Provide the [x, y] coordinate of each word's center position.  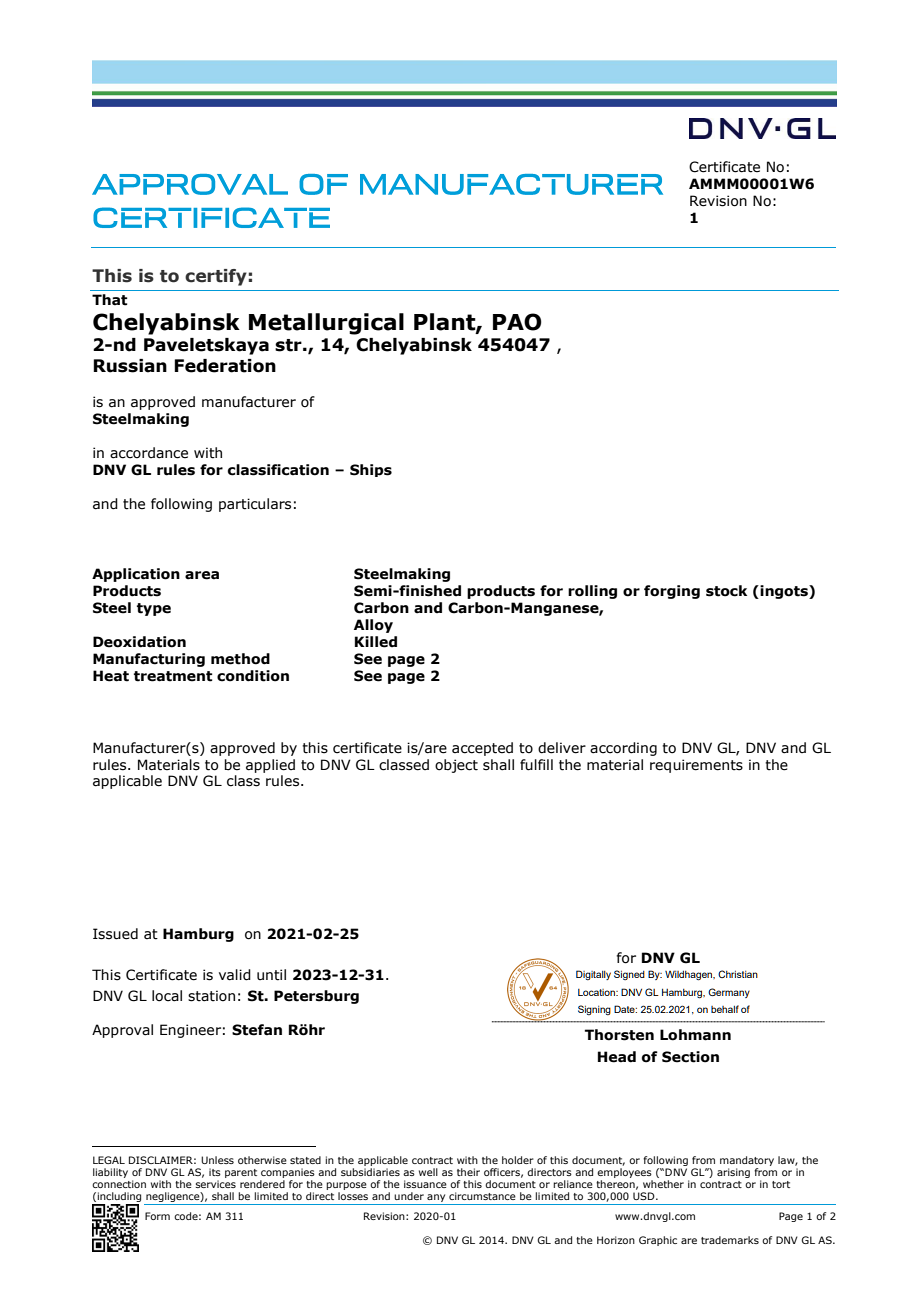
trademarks [730, 1240]
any [436, 1199]
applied [270, 766]
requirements [696, 766]
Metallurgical [326, 324]
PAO [517, 322]
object [456, 766]
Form [157, 1216]
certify [216, 277]
